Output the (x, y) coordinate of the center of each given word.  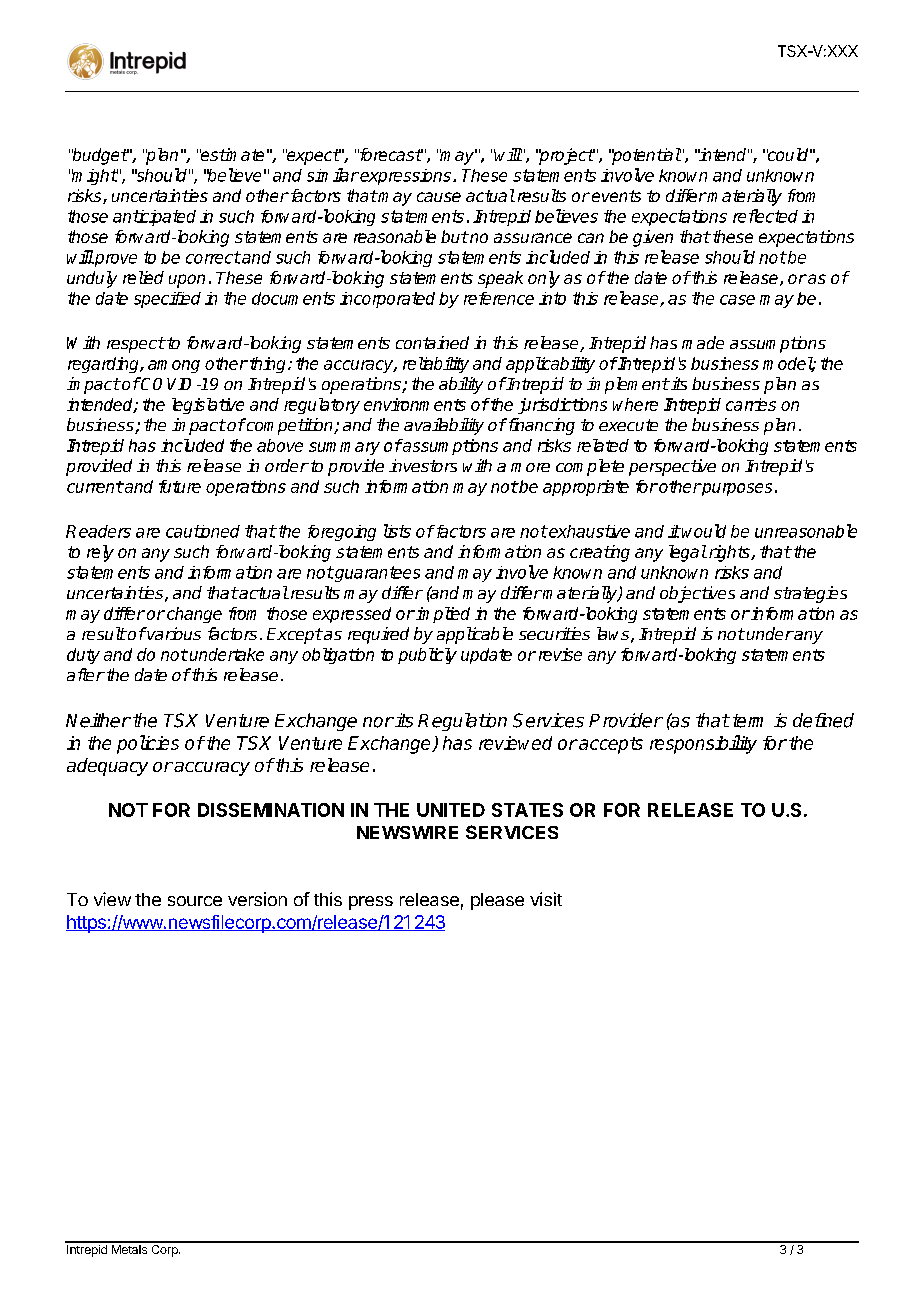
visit (546, 899)
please (497, 901)
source (195, 901)
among (174, 366)
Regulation (462, 722)
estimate (232, 154)
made (703, 342)
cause (439, 197)
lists (397, 531)
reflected (765, 216)
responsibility (703, 744)
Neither (98, 720)
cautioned (203, 531)
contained (432, 342)
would (704, 531)
